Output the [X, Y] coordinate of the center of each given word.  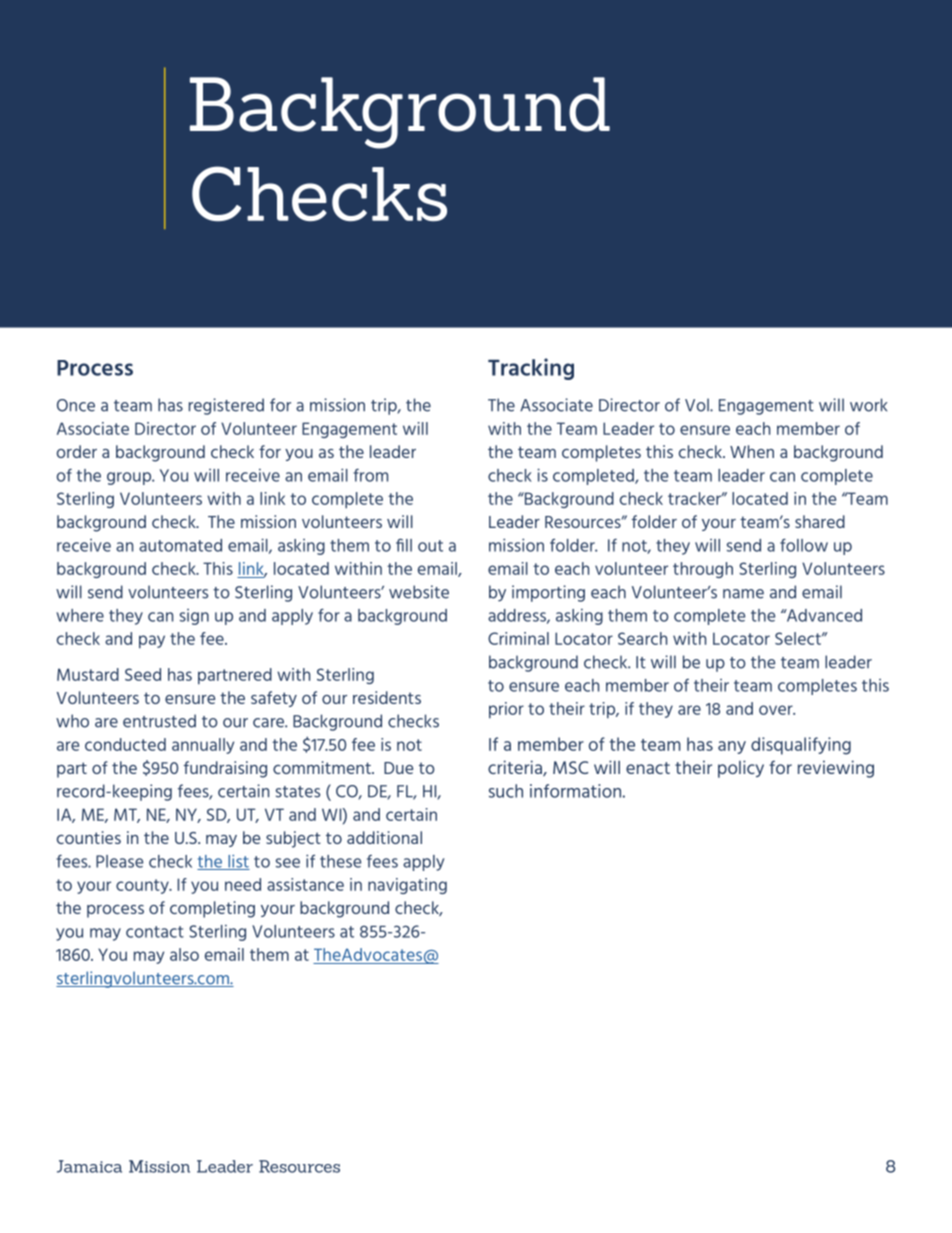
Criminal [518, 638]
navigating [407, 886]
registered [226, 406]
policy [741, 769]
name [743, 594]
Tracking [531, 369]
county [143, 886]
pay [152, 642]
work [868, 405]
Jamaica [89, 1166]
